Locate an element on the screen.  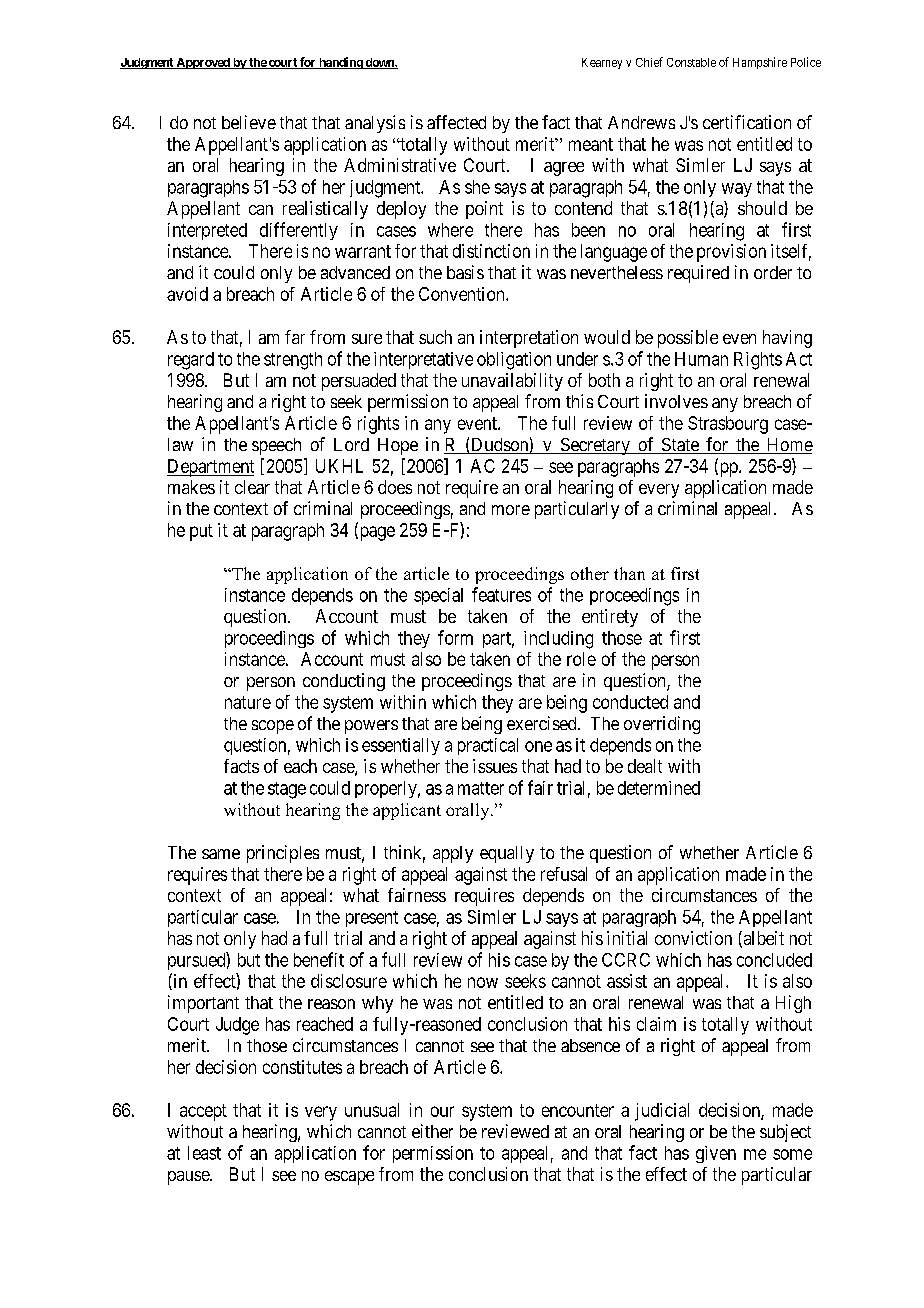
speech is located at coordinates (276, 446).
